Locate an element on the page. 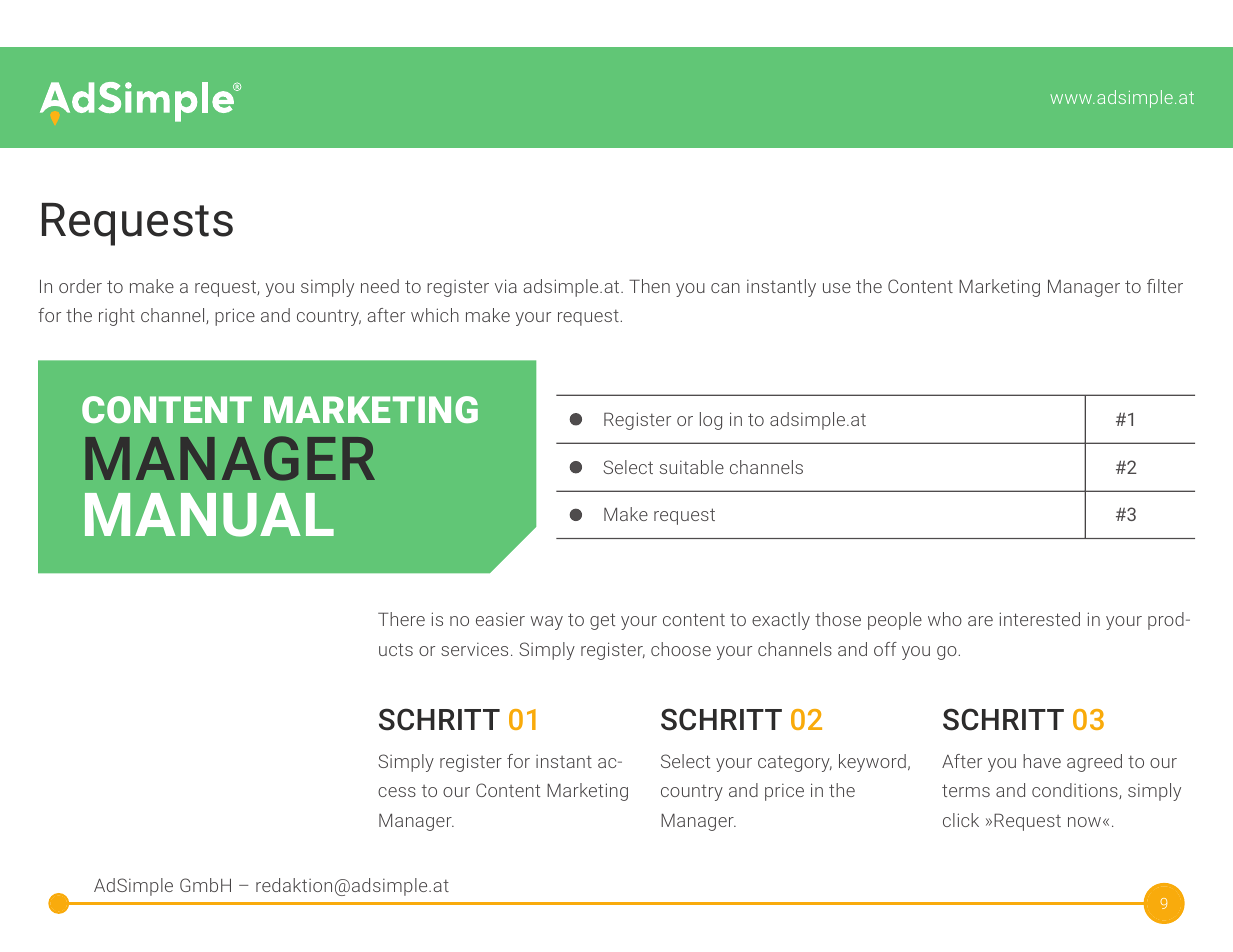 The image size is (1233, 952). choose is located at coordinates (681, 649).
